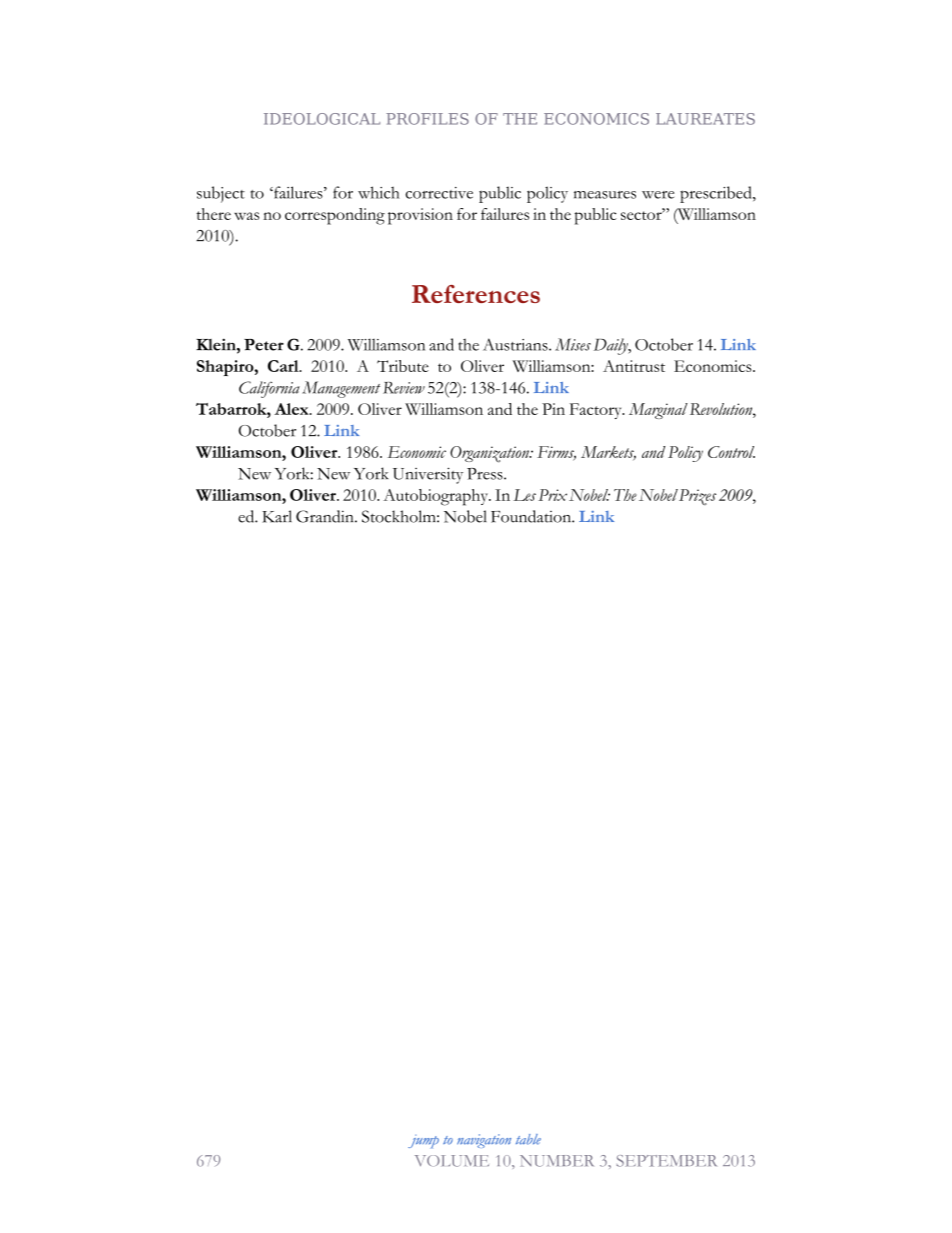 This screenshot has width=952, height=1233. I want to click on SEPTEMBER, so click(667, 1161).
